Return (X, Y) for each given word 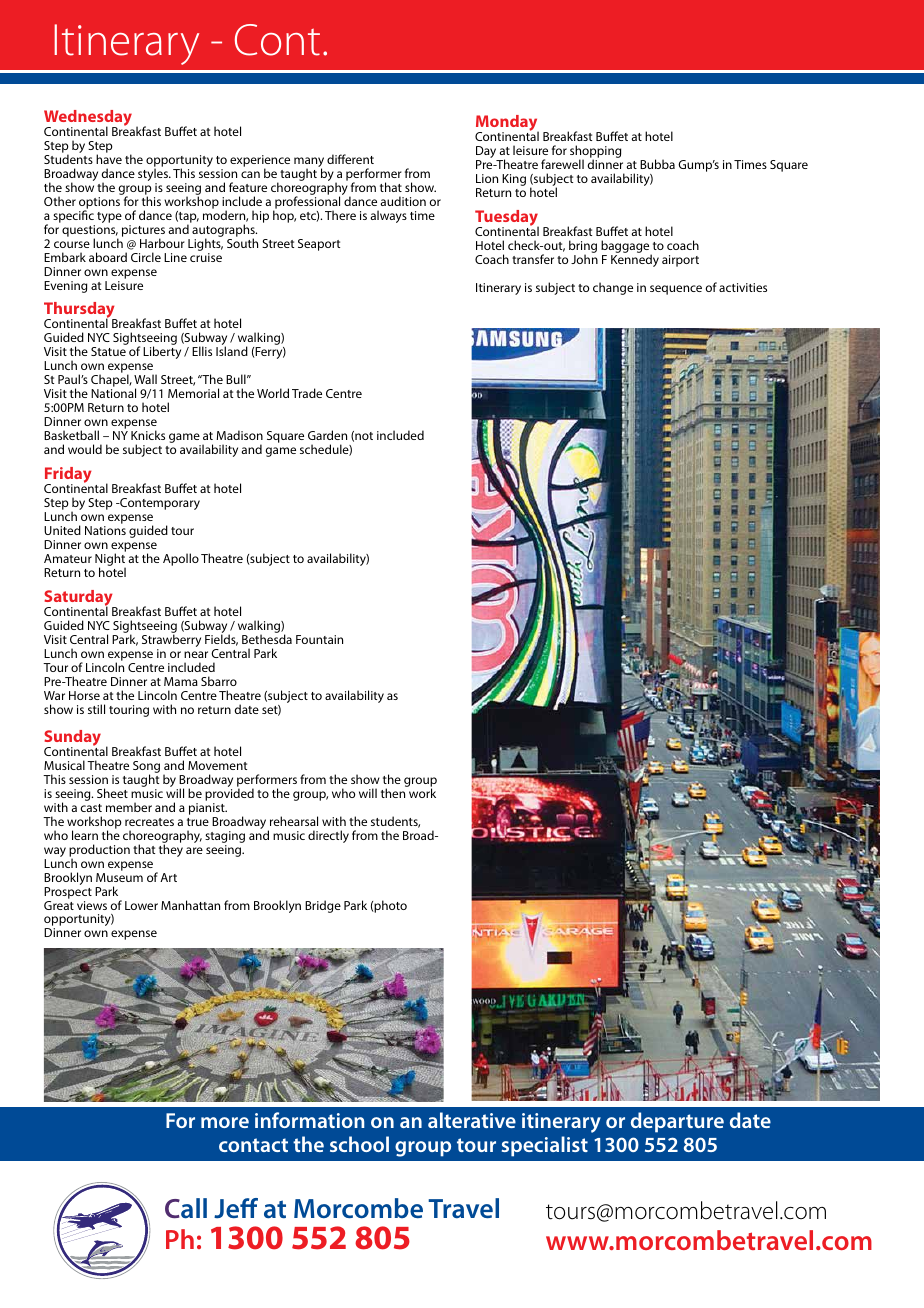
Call (186, 1208)
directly (328, 836)
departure (677, 1122)
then (394, 792)
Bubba (657, 164)
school (359, 1144)
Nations (105, 530)
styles (154, 175)
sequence (676, 290)
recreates (149, 822)
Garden (327, 435)
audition (403, 201)
